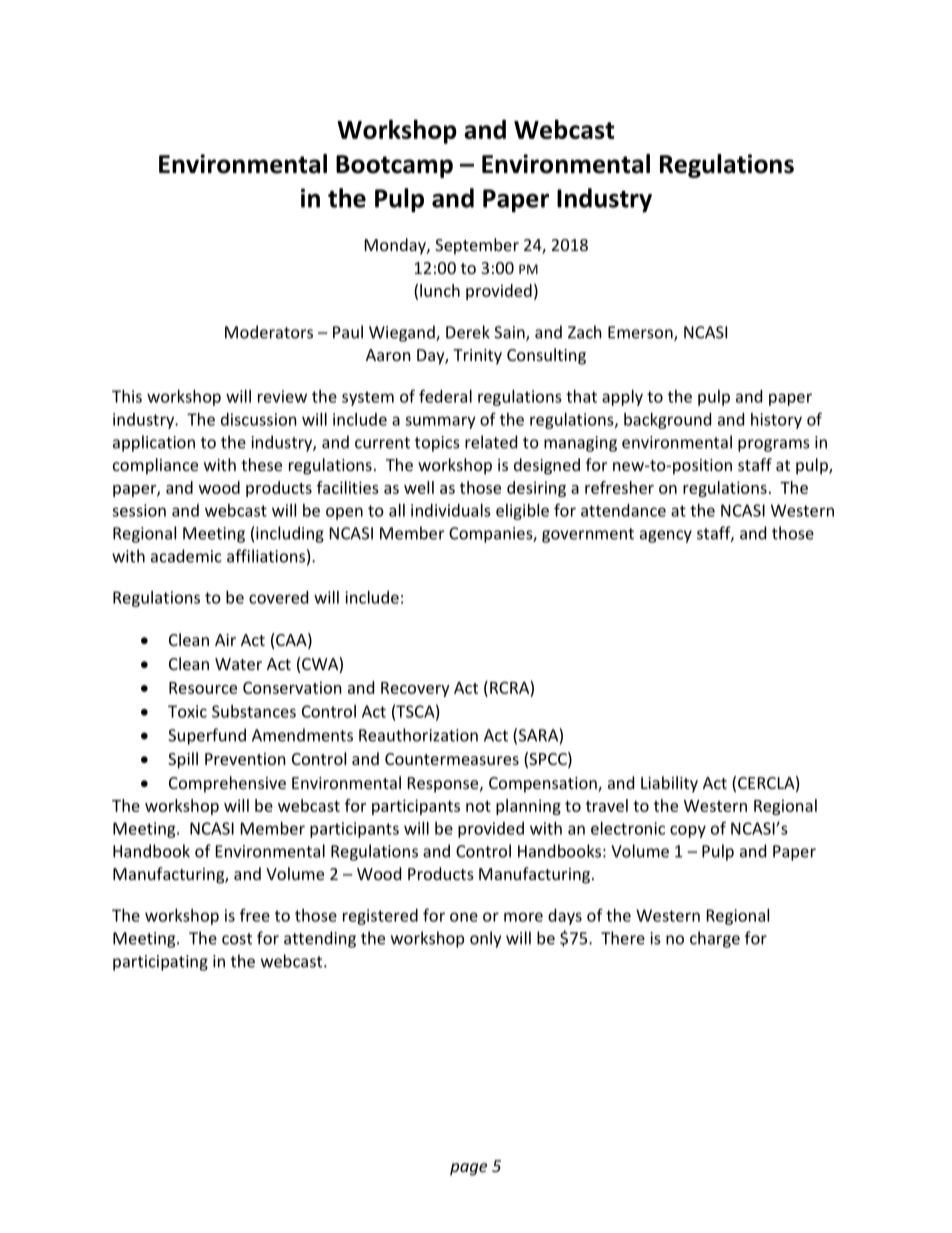 The width and height of the screenshot is (952, 1233). Describe the element at coordinates (641, 333) in the screenshot. I see `Emerson` at that location.
